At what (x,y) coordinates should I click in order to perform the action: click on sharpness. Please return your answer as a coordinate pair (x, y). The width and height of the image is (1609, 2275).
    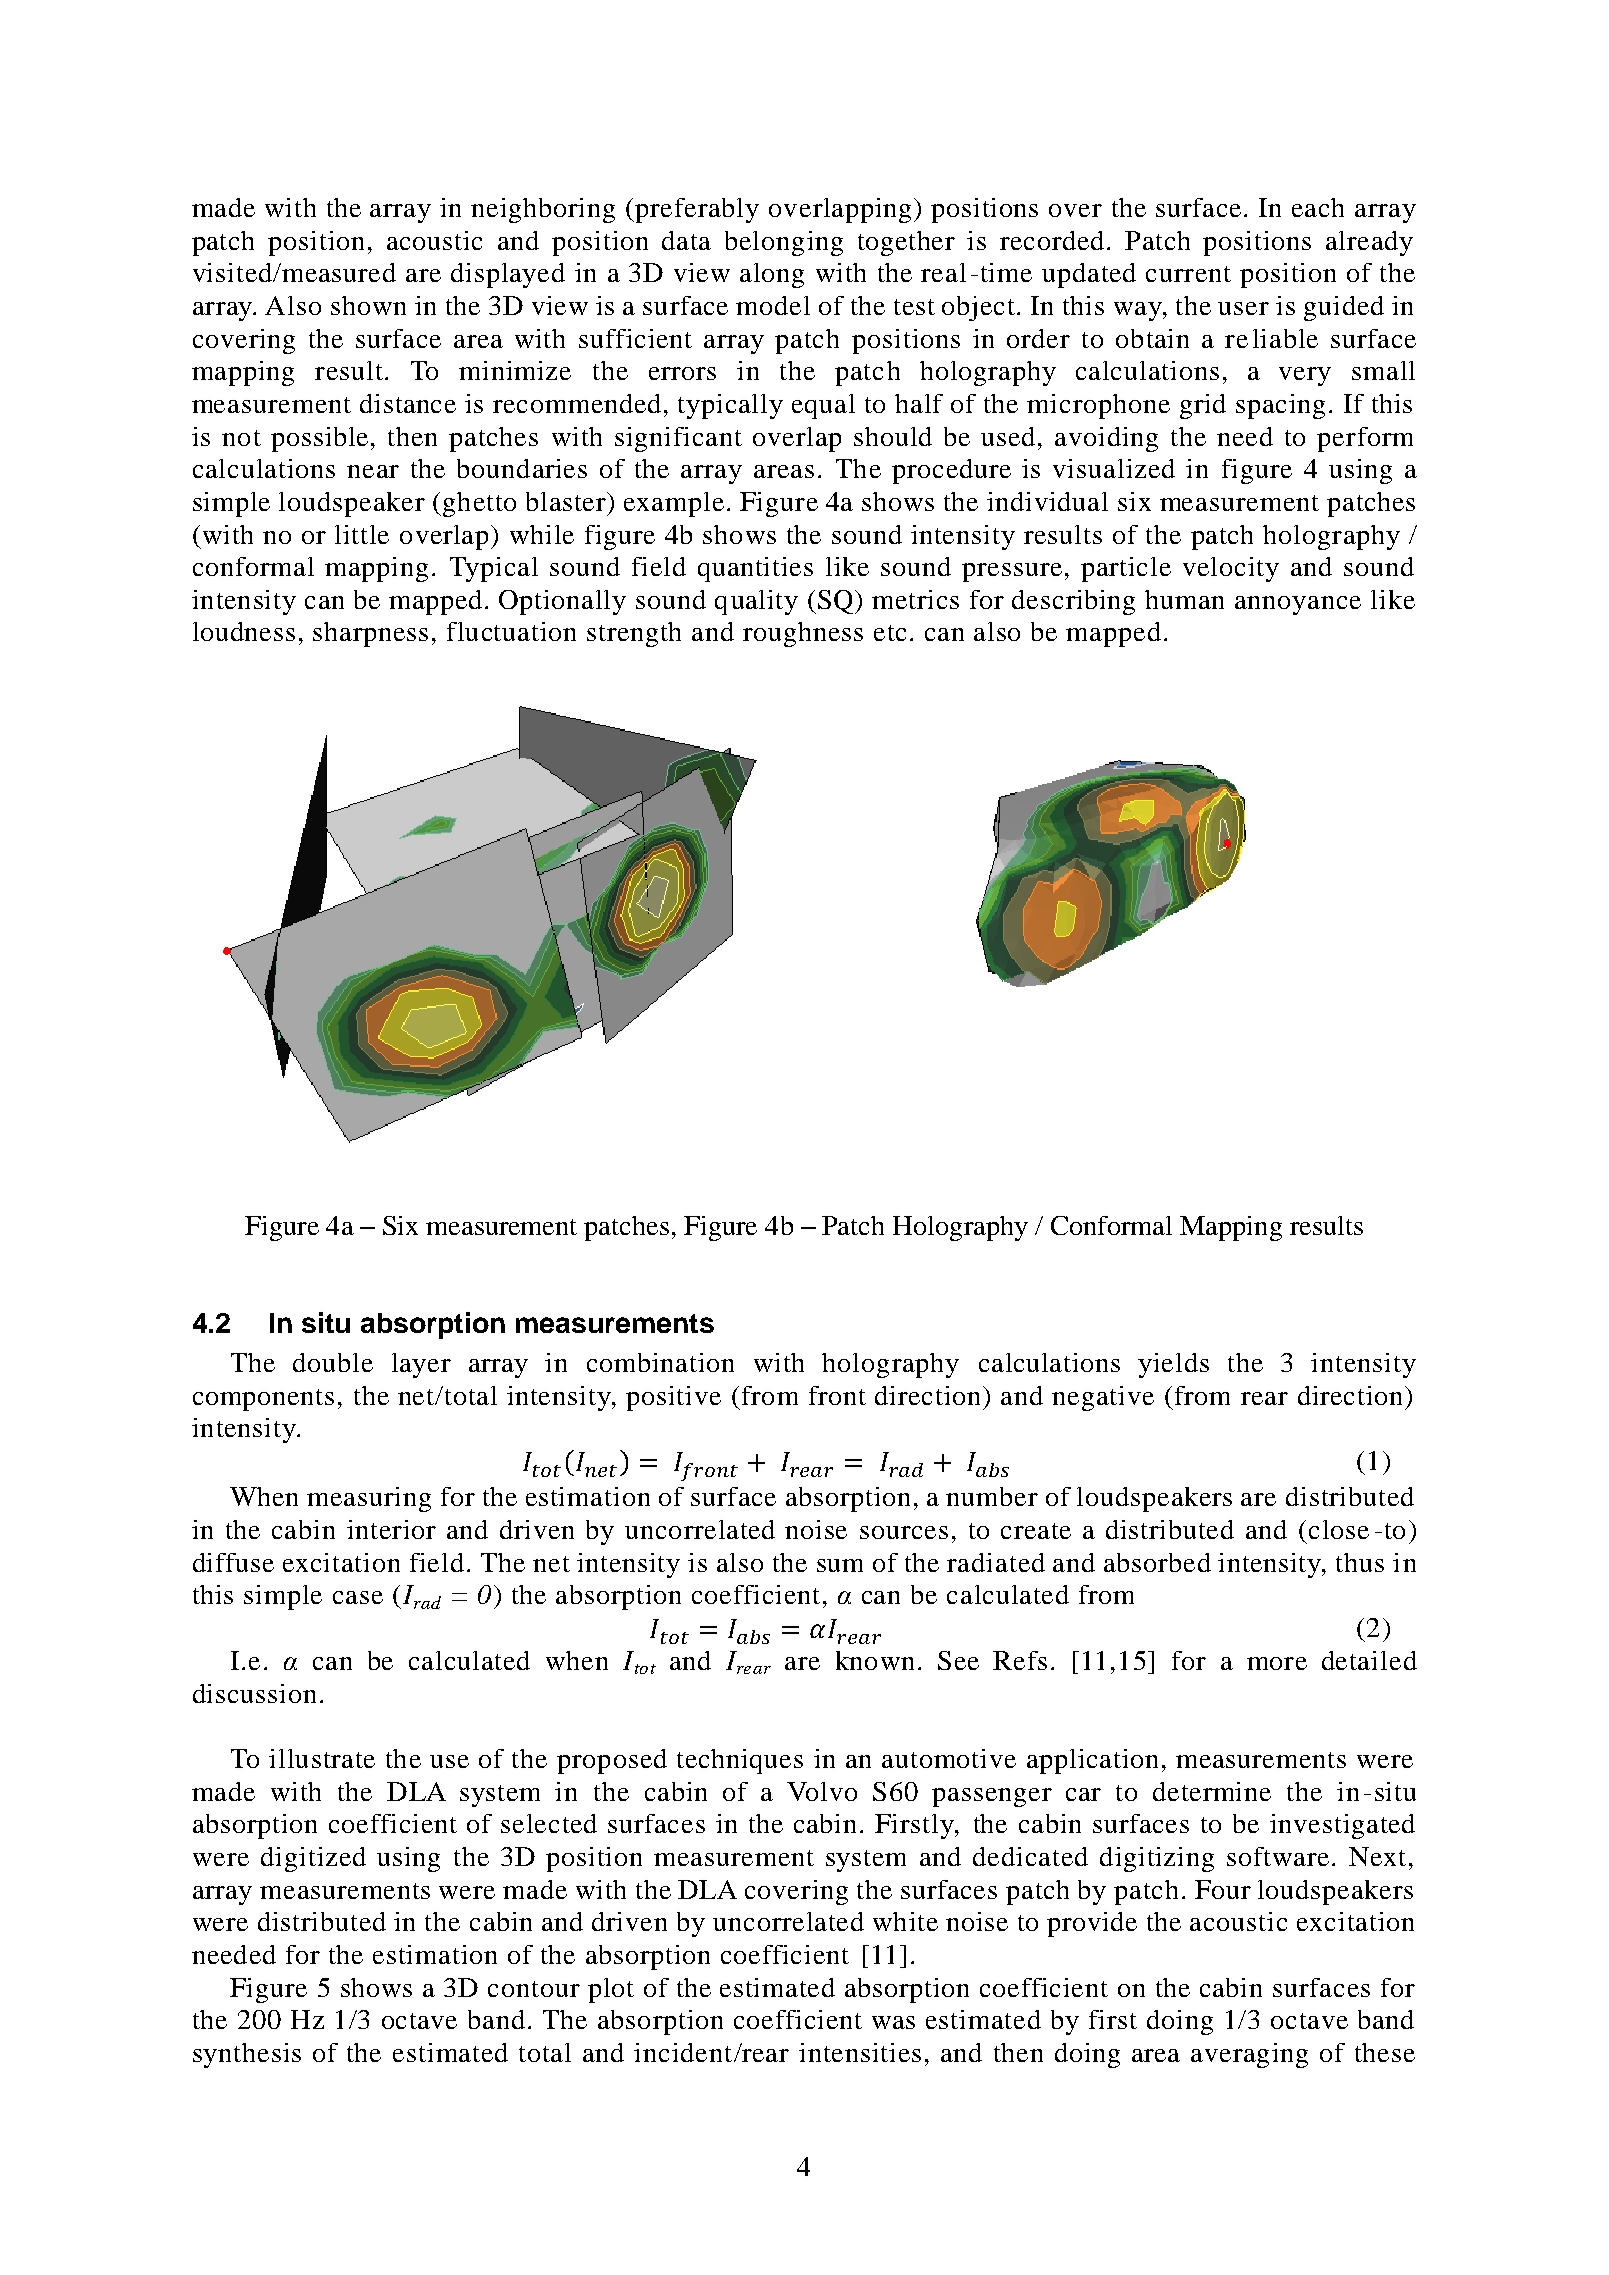
    Looking at the image, I should click on (370, 634).
